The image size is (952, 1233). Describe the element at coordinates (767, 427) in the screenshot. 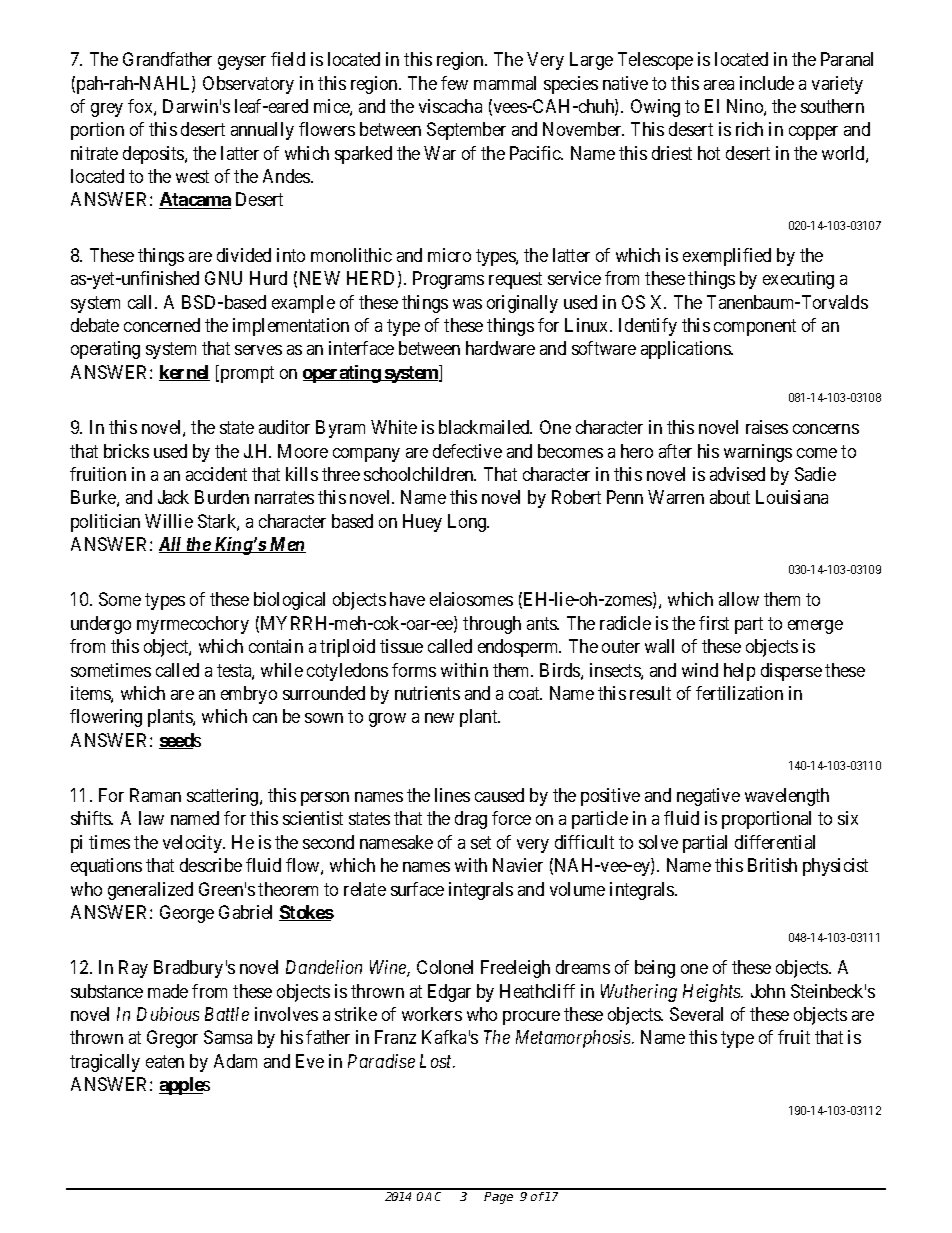

I see `raises` at that location.
